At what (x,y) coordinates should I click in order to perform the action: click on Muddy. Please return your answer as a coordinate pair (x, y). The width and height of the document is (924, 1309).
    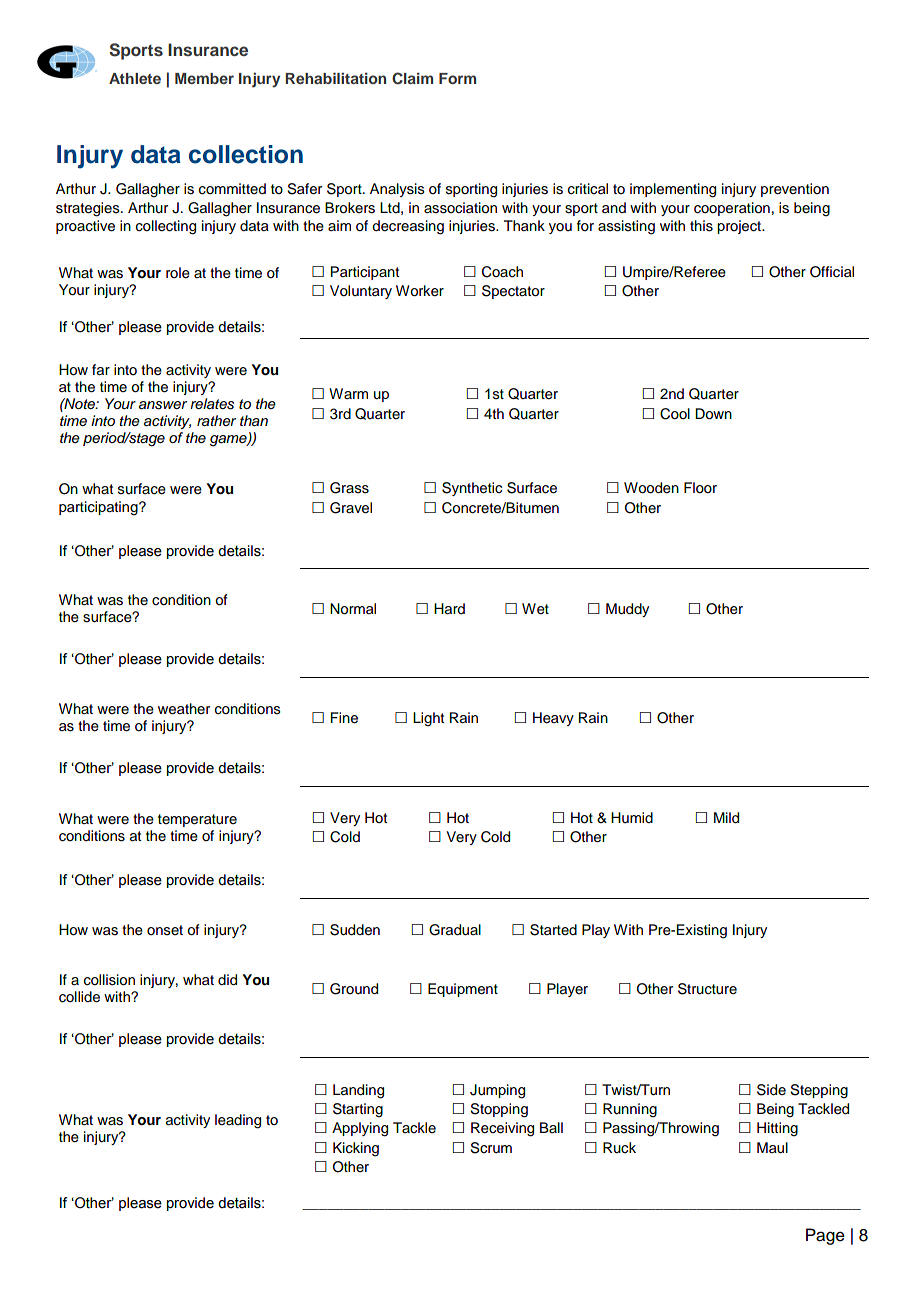
    Looking at the image, I should click on (627, 610).
